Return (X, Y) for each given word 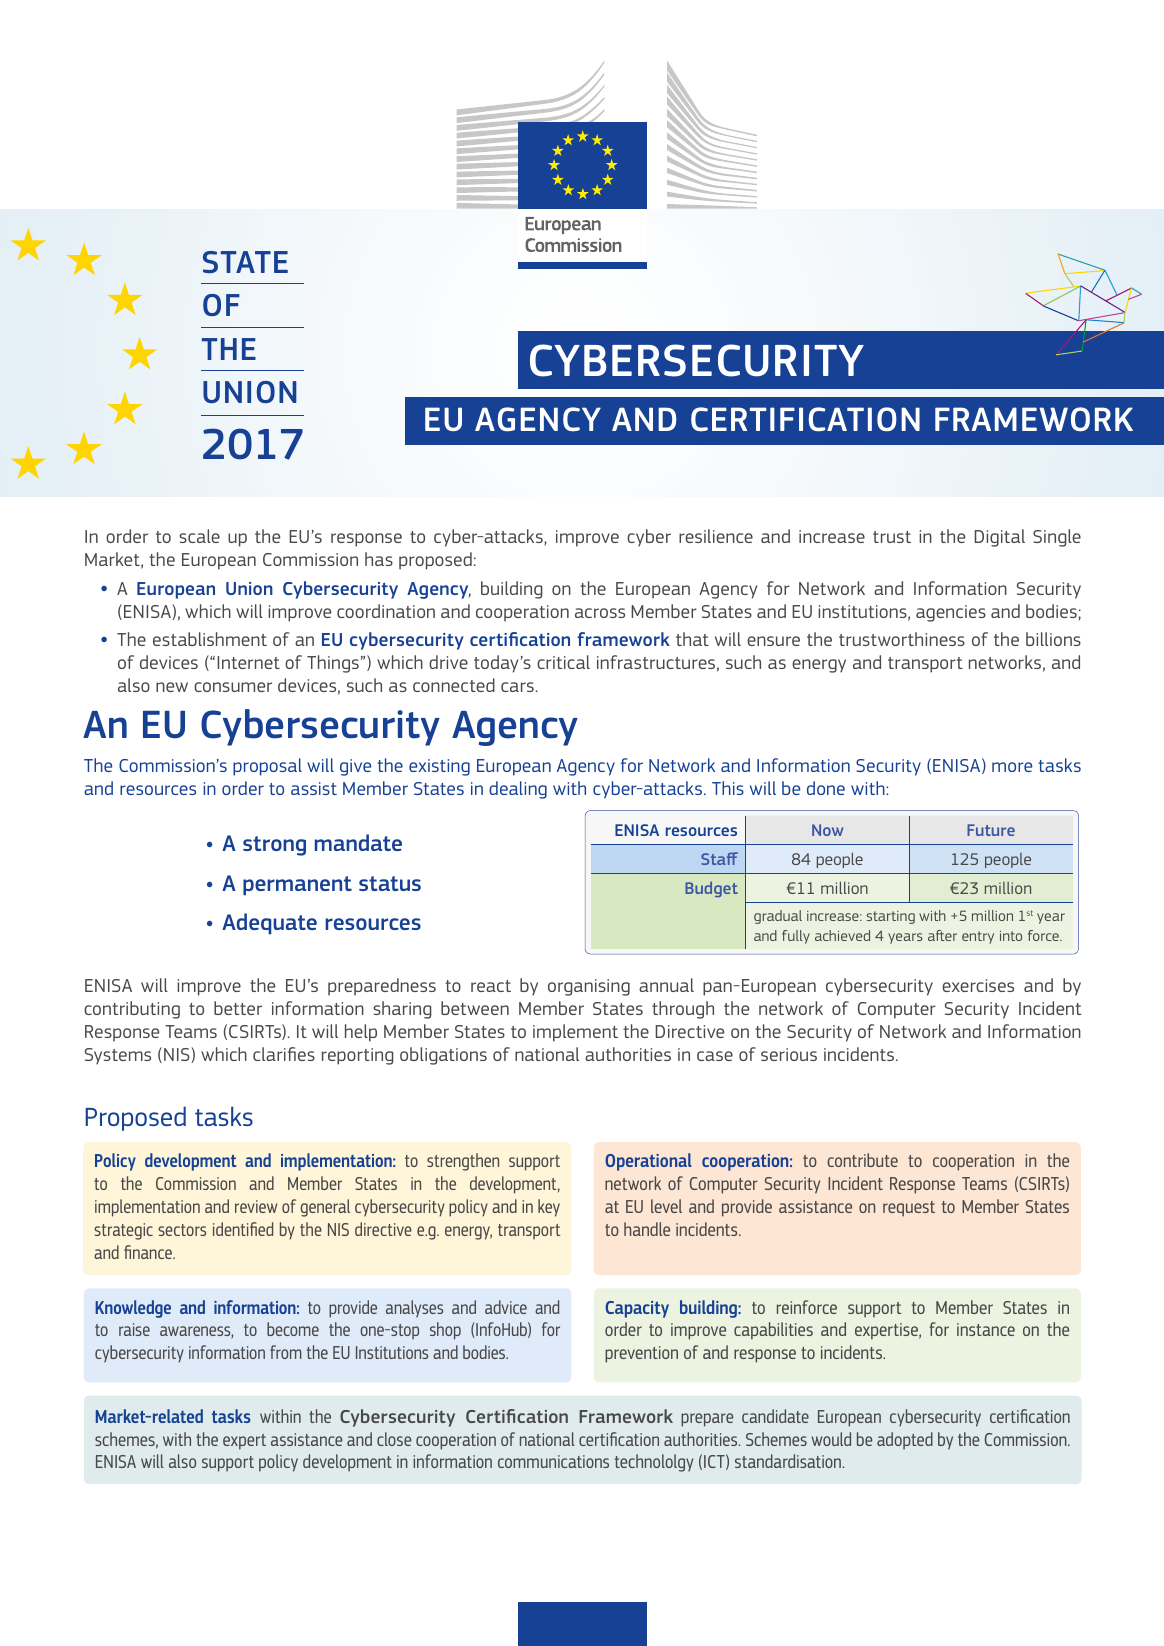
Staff (719, 858)
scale (199, 536)
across (600, 613)
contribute (862, 1160)
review (256, 1206)
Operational (648, 1162)
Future (991, 830)
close (394, 1439)
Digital (1000, 538)
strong (274, 846)
